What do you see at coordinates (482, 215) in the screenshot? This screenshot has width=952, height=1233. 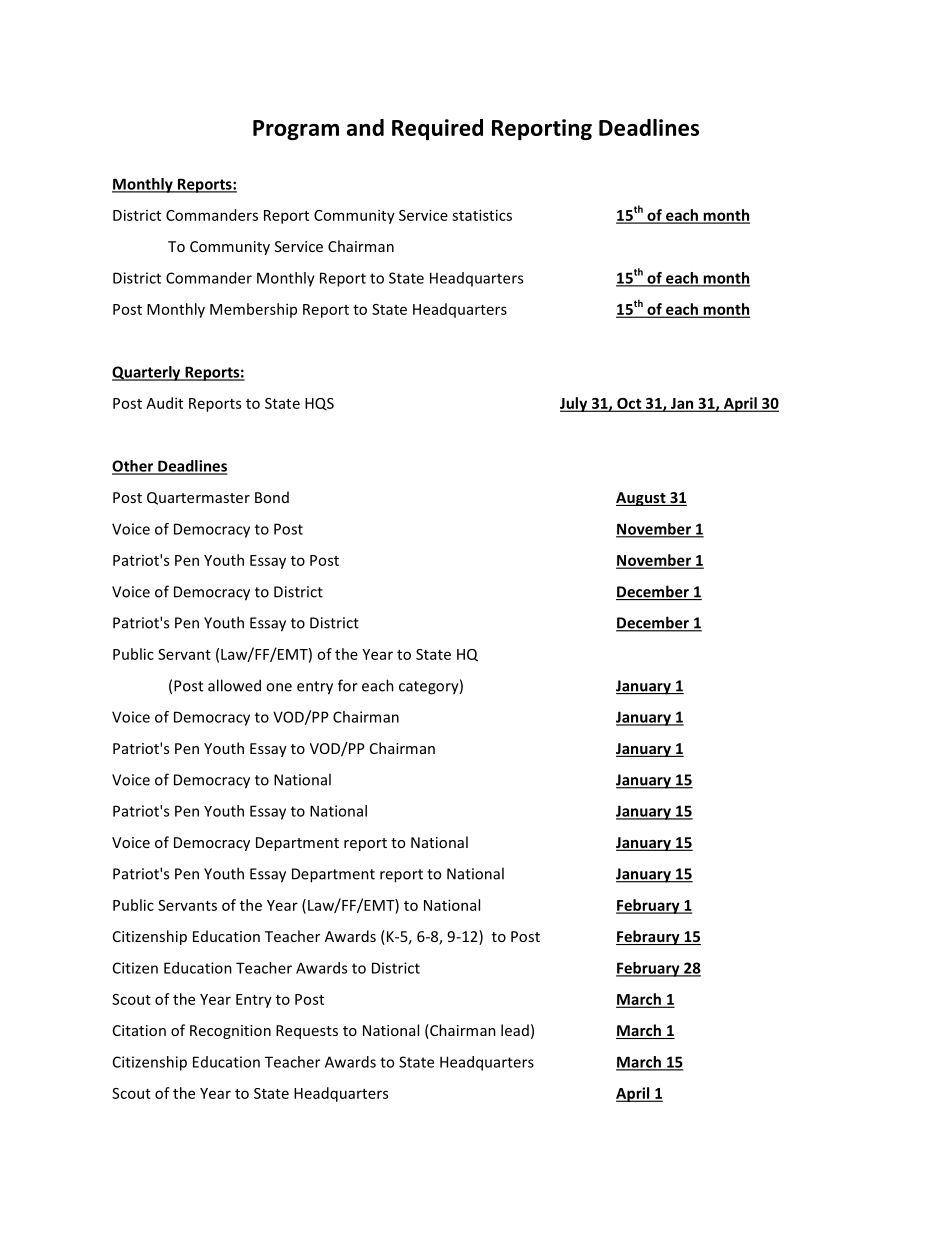 I see `statistics` at bounding box center [482, 215].
